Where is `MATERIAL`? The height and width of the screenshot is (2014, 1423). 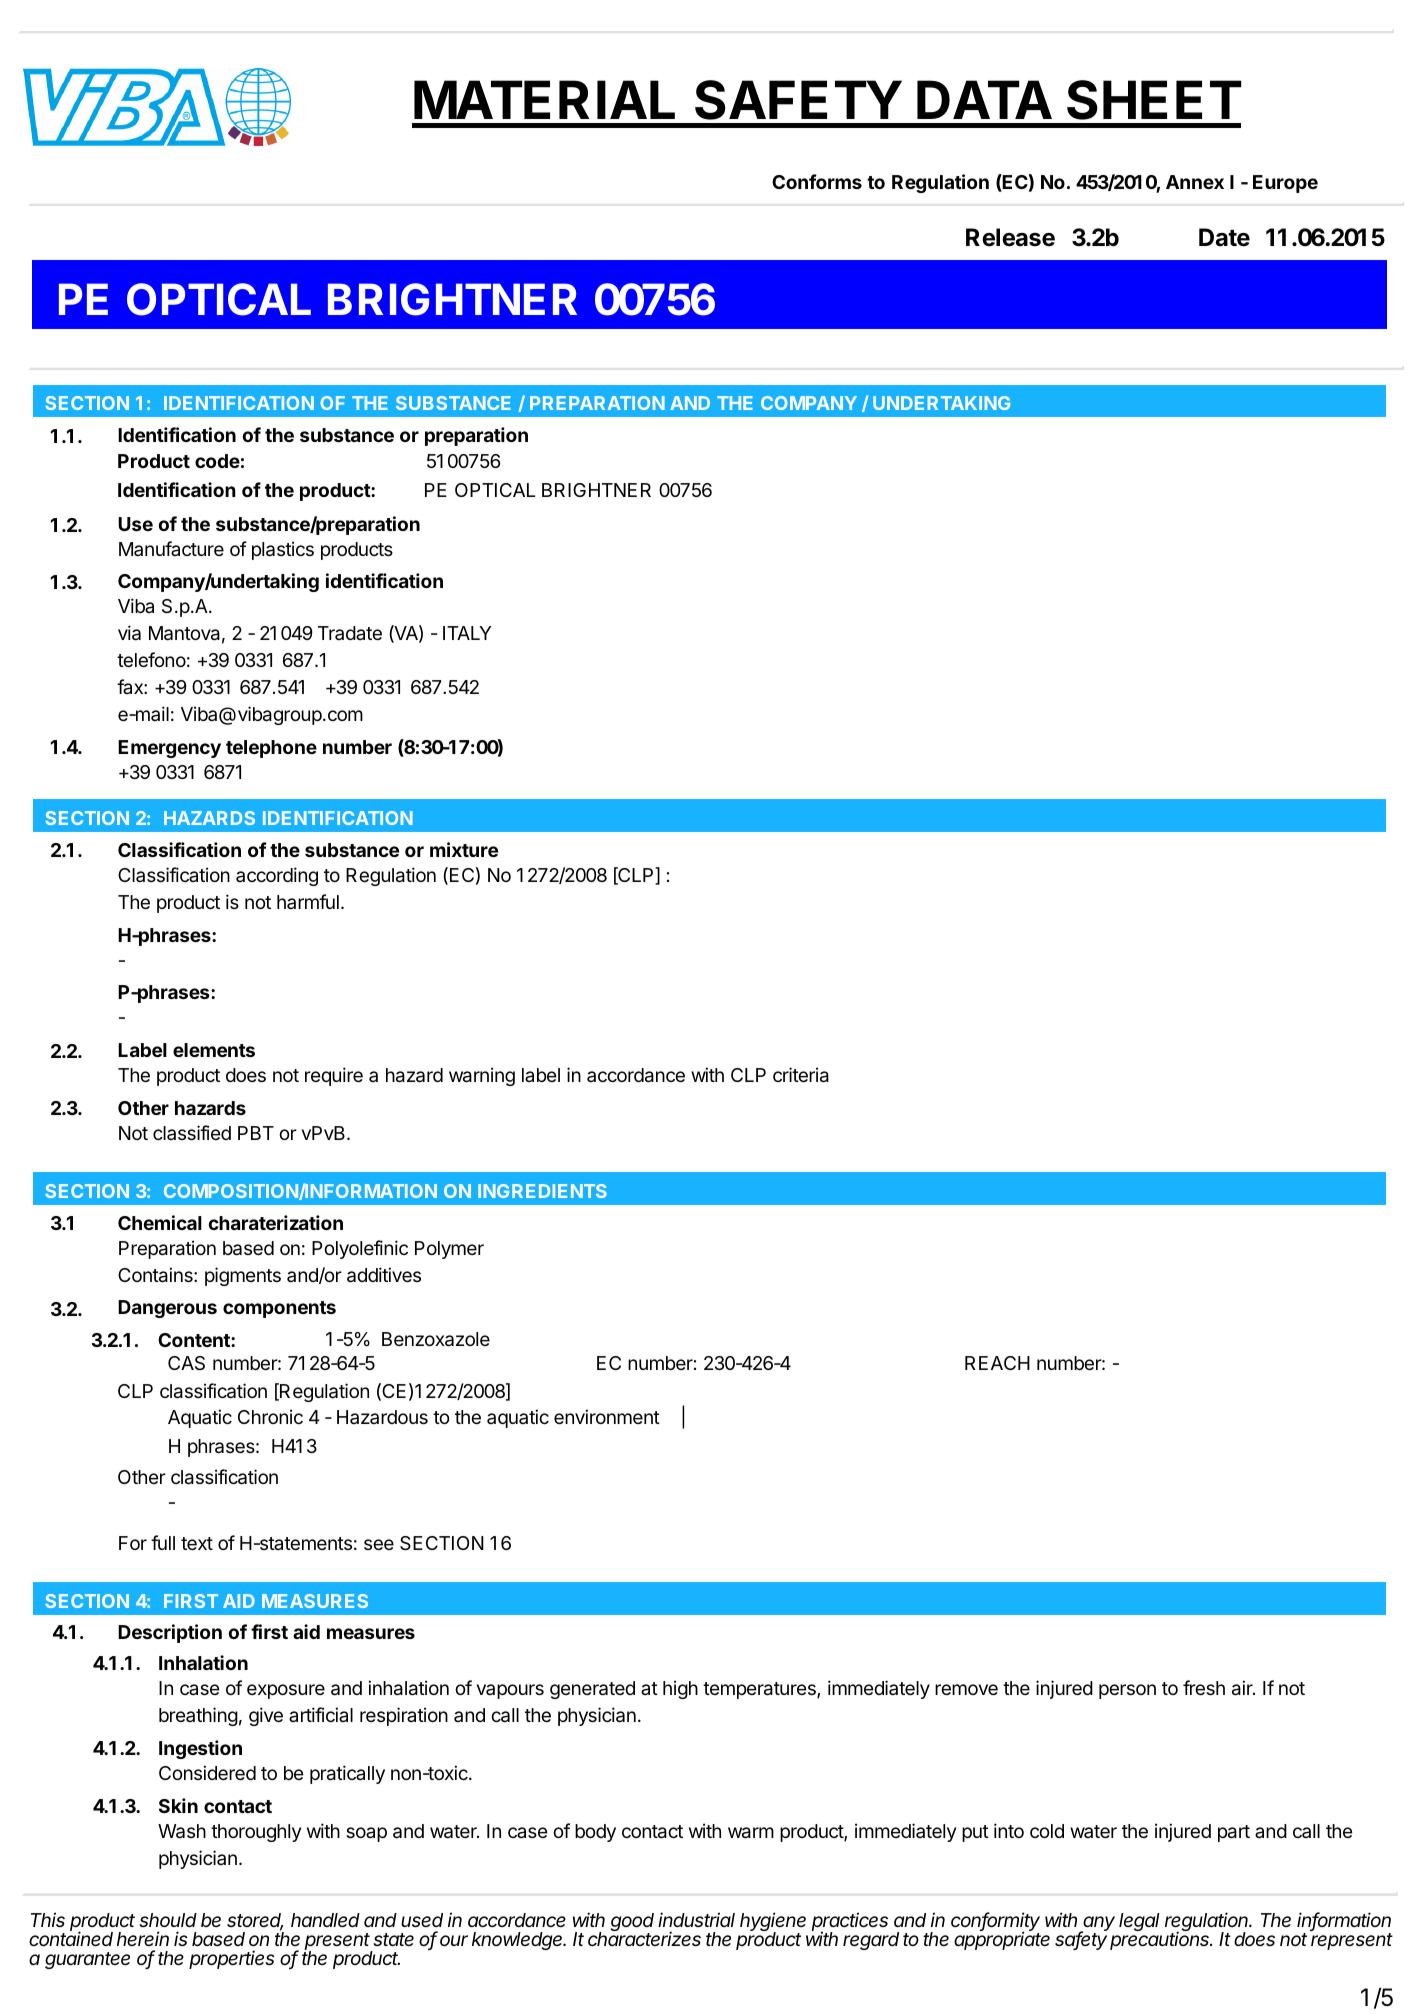
MATERIAL is located at coordinates (544, 99).
